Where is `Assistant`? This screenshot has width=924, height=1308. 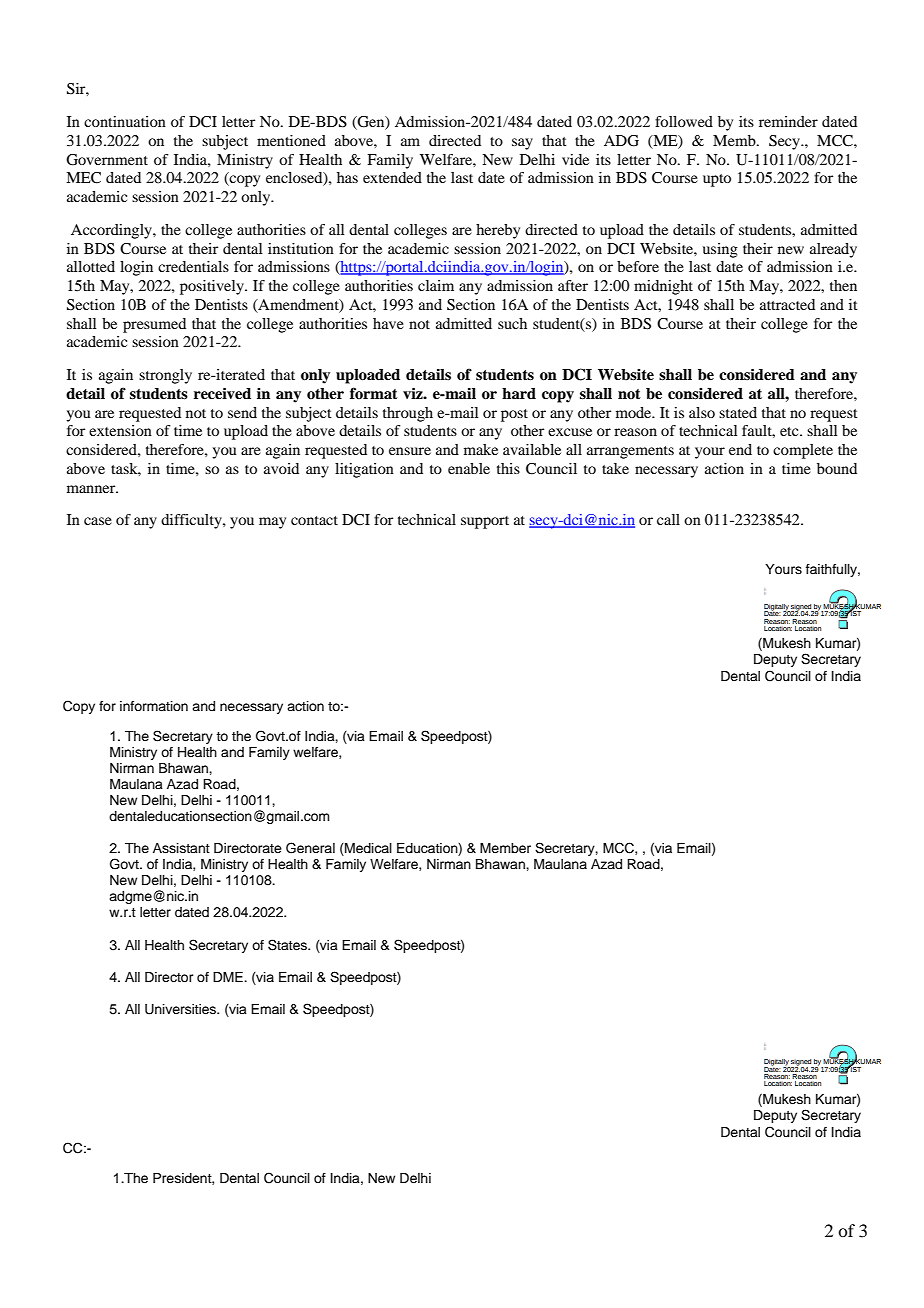 Assistant is located at coordinates (181, 848).
